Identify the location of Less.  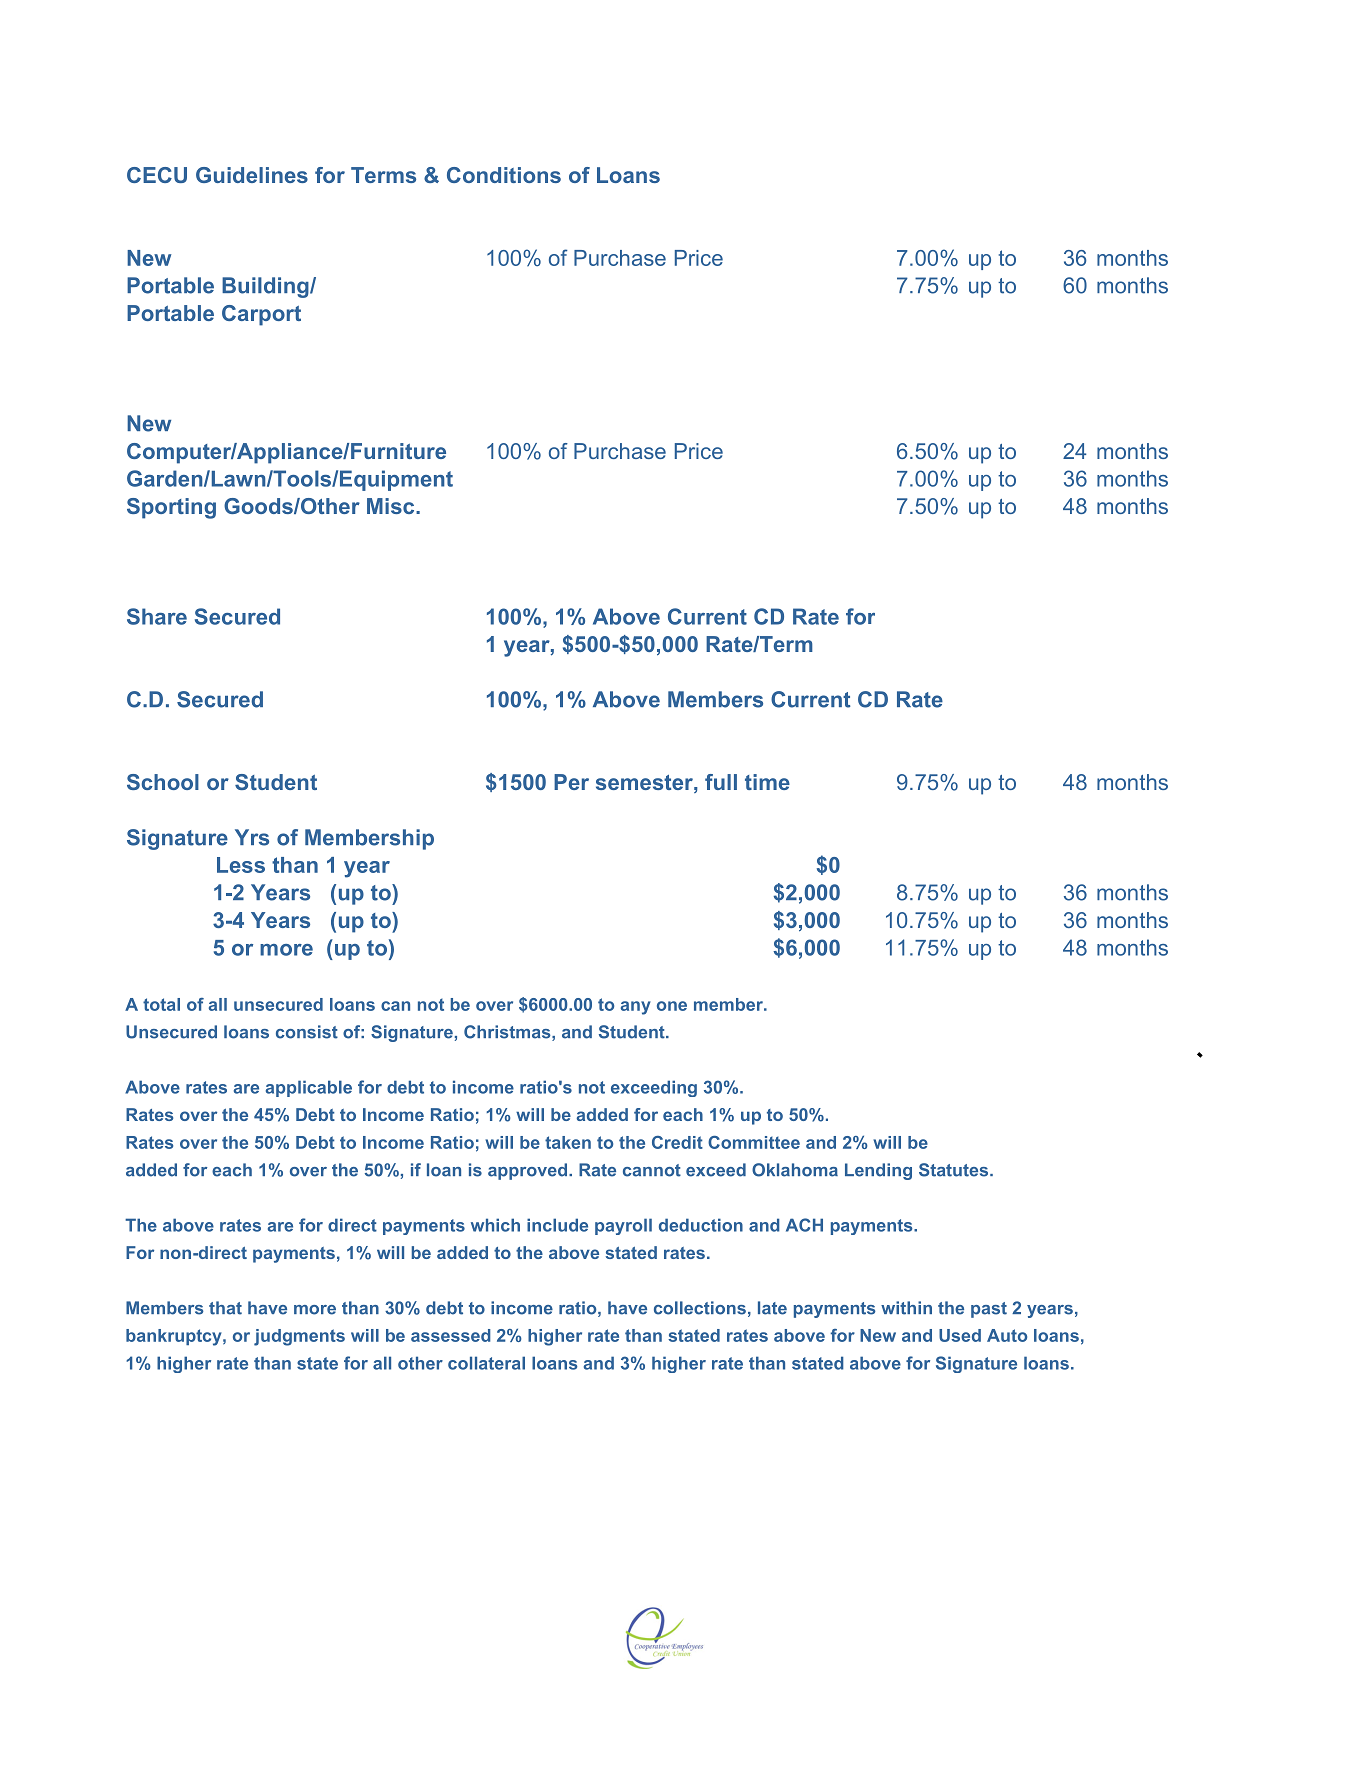
(241, 865).
